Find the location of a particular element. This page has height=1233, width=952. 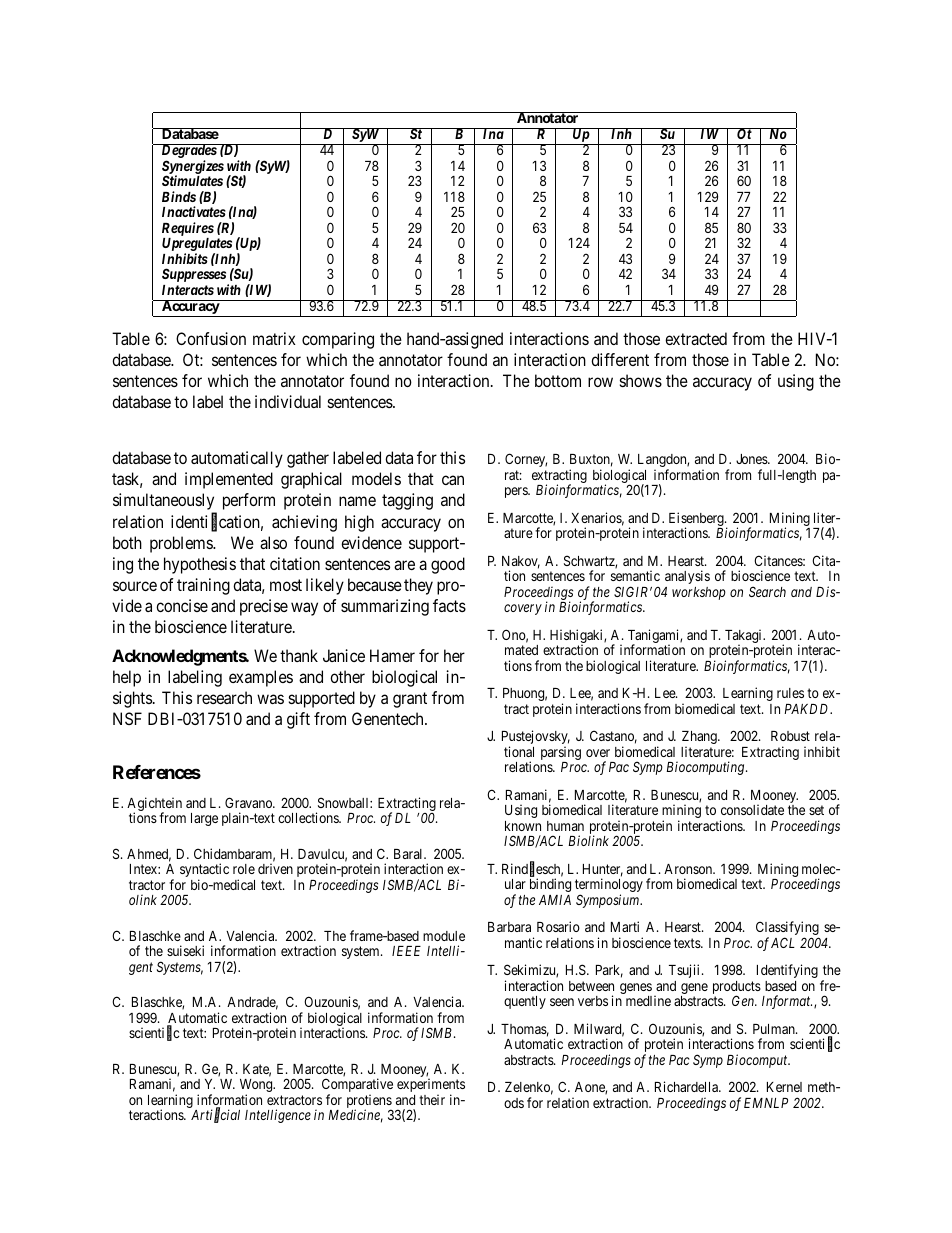

different is located at coordinates (620, 359).
